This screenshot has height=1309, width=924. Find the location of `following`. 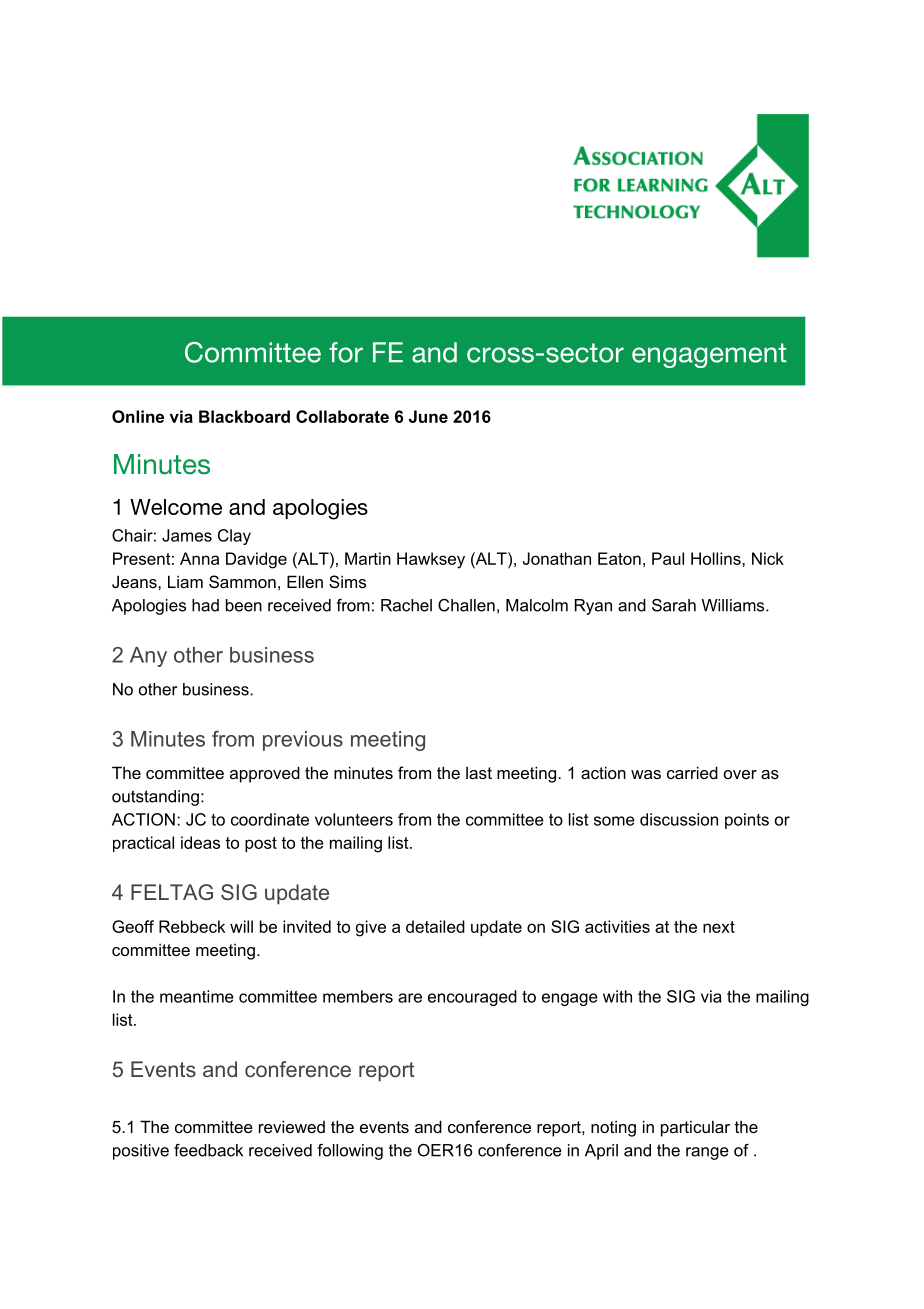

following is located at coordinates (350, 1152).
